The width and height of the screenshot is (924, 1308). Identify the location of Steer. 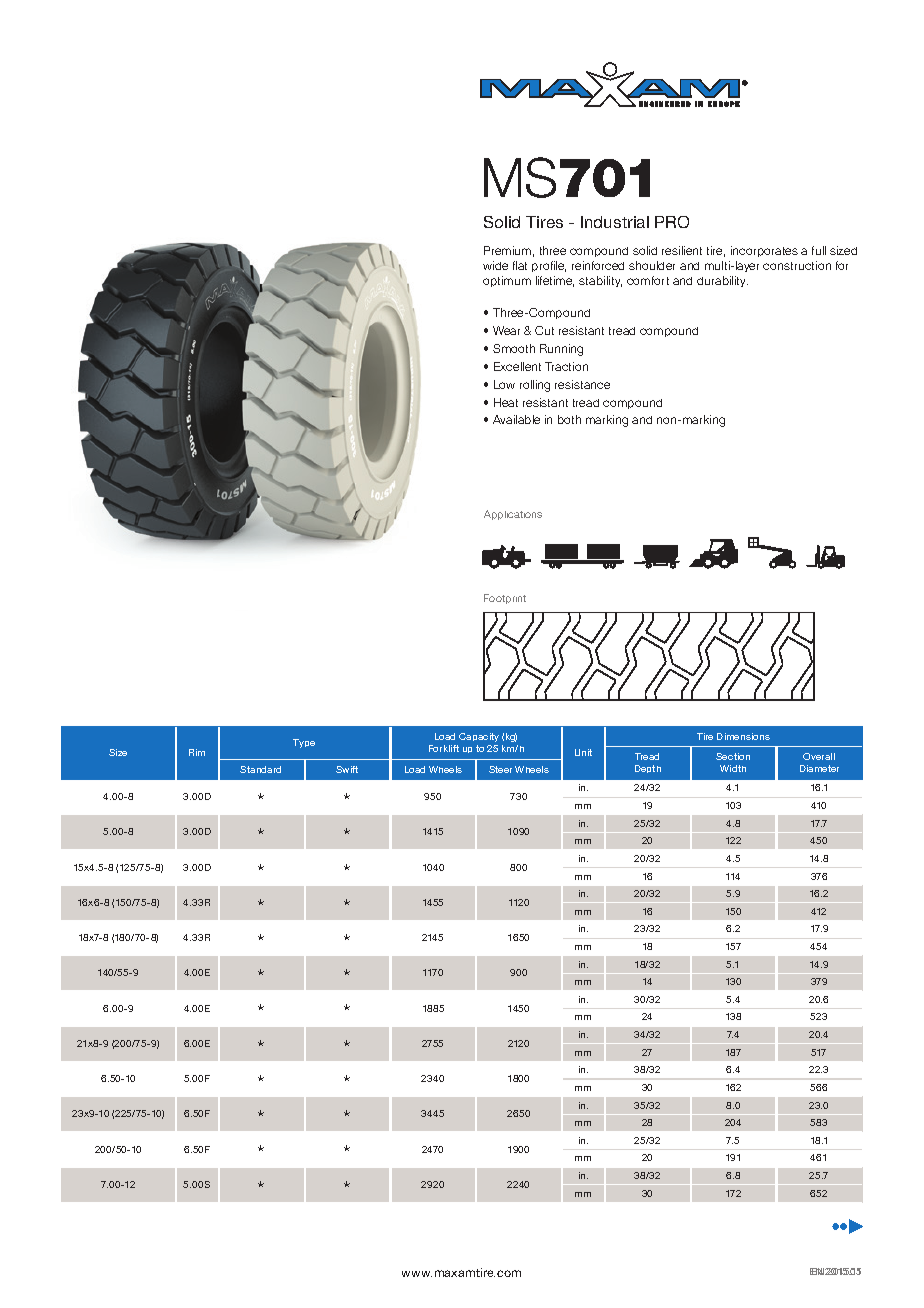
(500, 769).
